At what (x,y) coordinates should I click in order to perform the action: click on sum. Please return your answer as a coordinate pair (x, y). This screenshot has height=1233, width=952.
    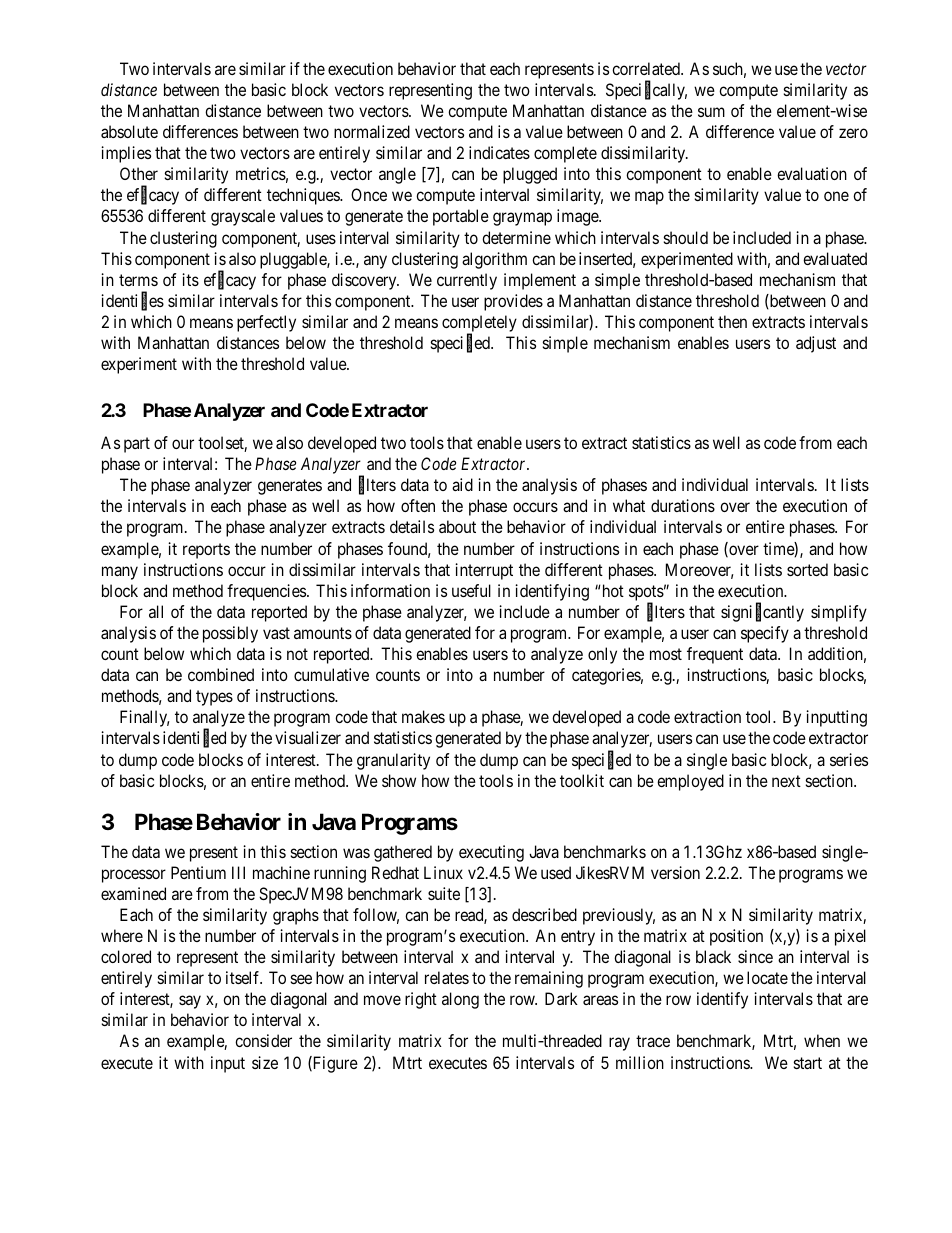
    Looking at the image, I should click on (711, 112).
